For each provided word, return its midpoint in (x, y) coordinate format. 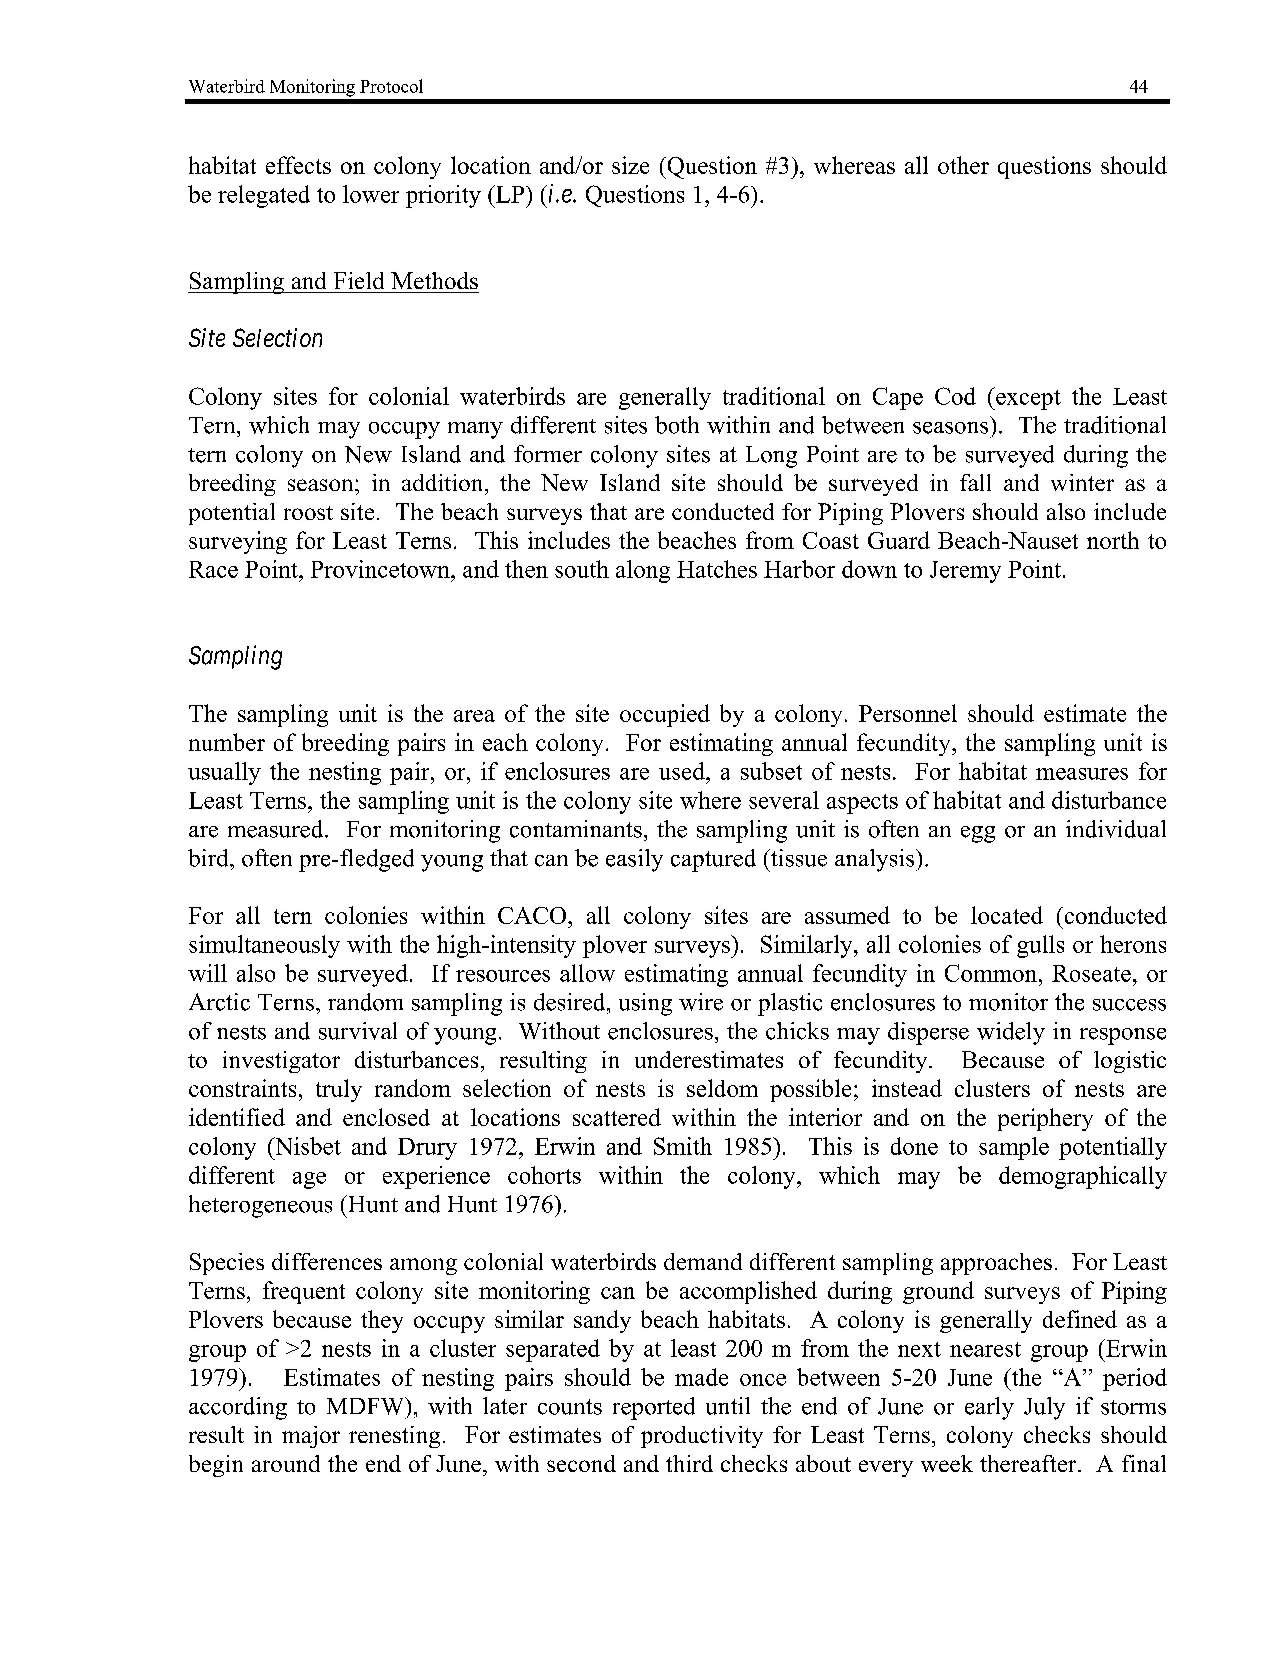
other (963, 165)
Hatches (717, 569)
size (630, 165)
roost (308, 513)
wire (701, 1002)
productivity (702, 1437)
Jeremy (965, 572)
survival (358, 1031)
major (311, 1437)
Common (992, 973)
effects (298, 165)
